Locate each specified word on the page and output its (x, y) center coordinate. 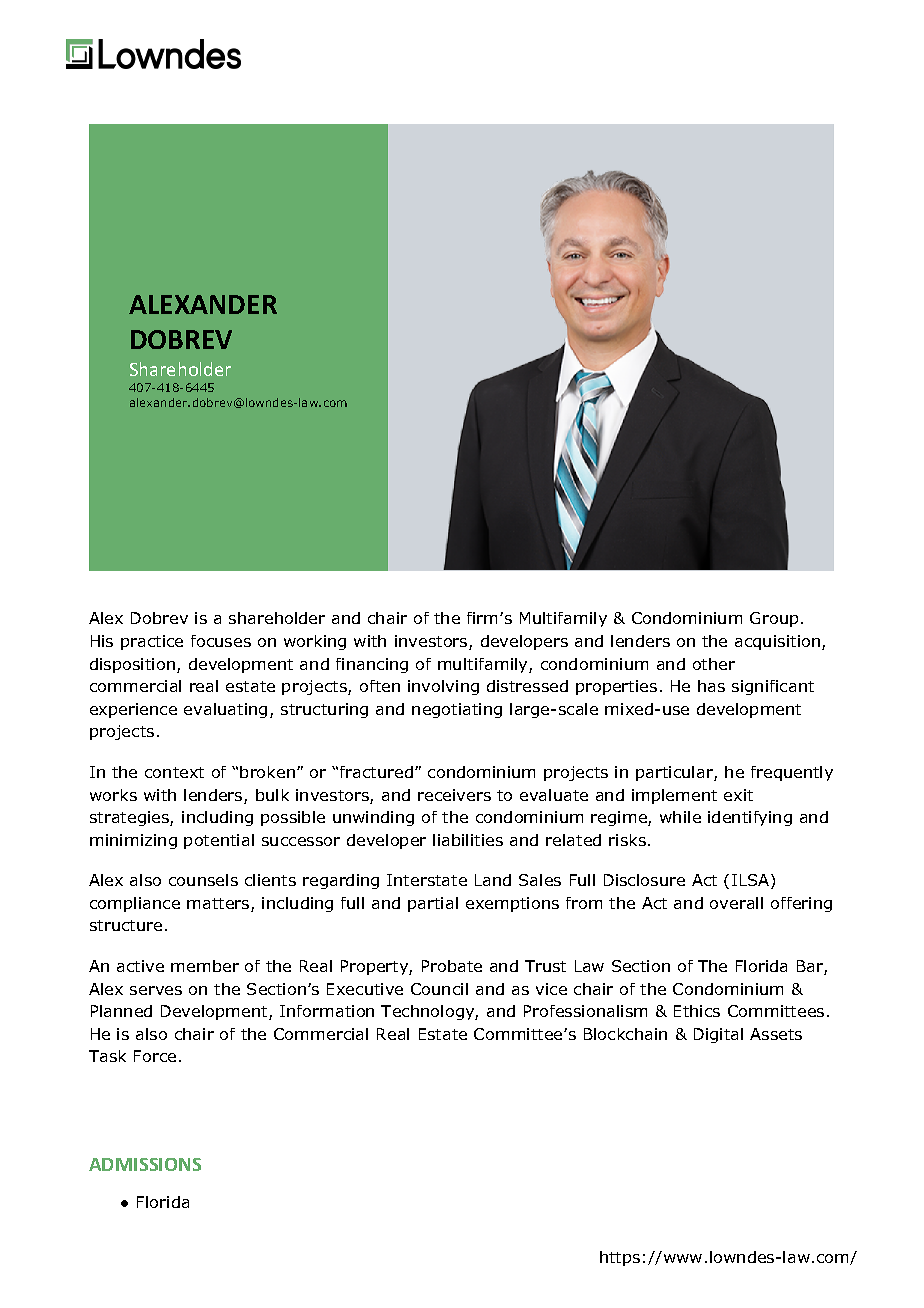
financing (372, 665)
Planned (121, 1011)
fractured (376, 772)
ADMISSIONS (145, 1164)
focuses (221, 641)
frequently (792, 773)
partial (433, 904)
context (174, 772)
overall (736, 903)
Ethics (697, 1011)
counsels (203, 880)
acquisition (779, 642)
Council (439, 989)
